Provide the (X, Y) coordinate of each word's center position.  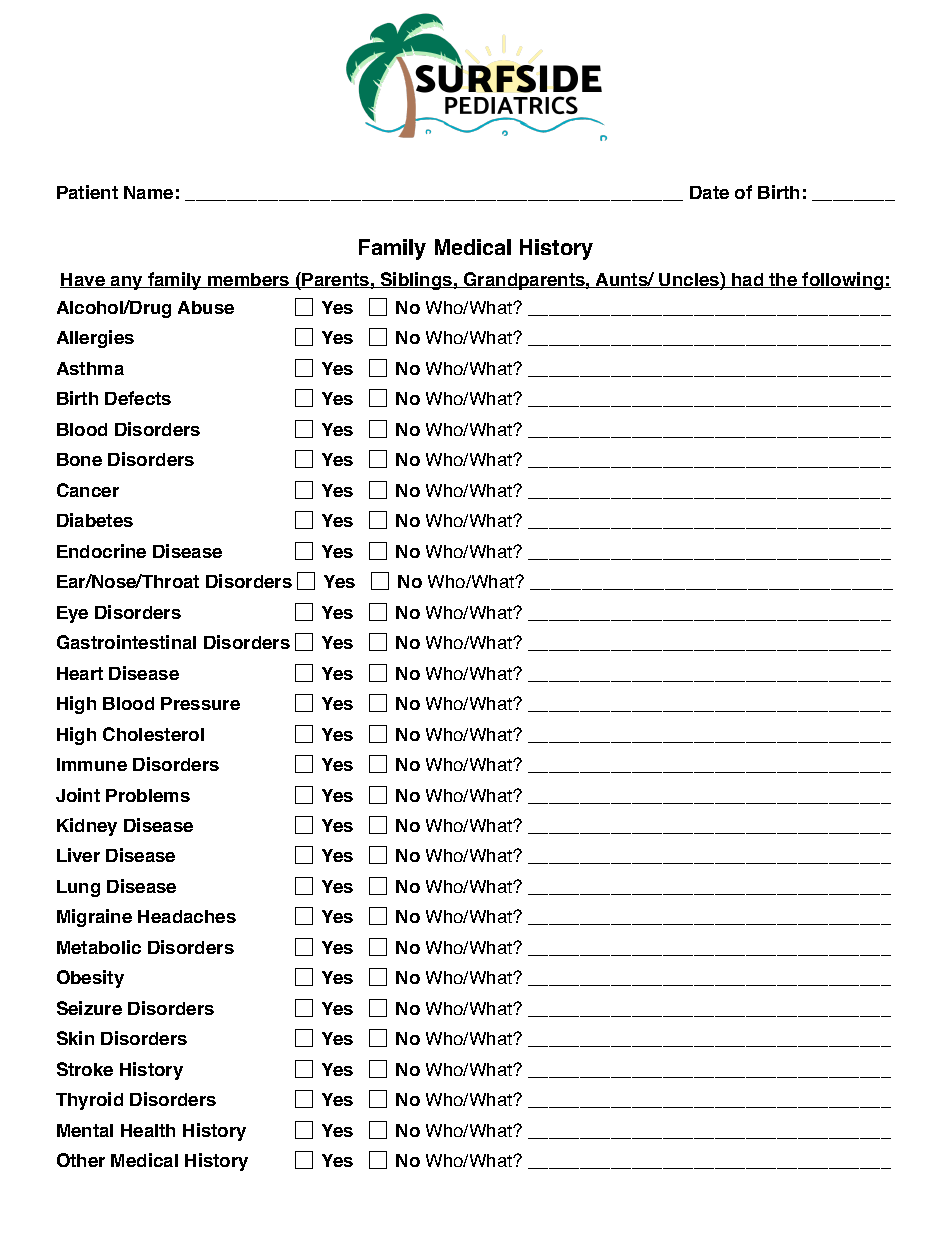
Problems (148, 795)
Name (148, 192)
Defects (138, 398)
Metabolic (99, 947)
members (249, 280)
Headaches (187, 916)
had (748, 280)
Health (148, 1130)
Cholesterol (153, 734)
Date (709, 192)
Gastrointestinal (126, 642)
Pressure (200, 703)
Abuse (206, 307)
